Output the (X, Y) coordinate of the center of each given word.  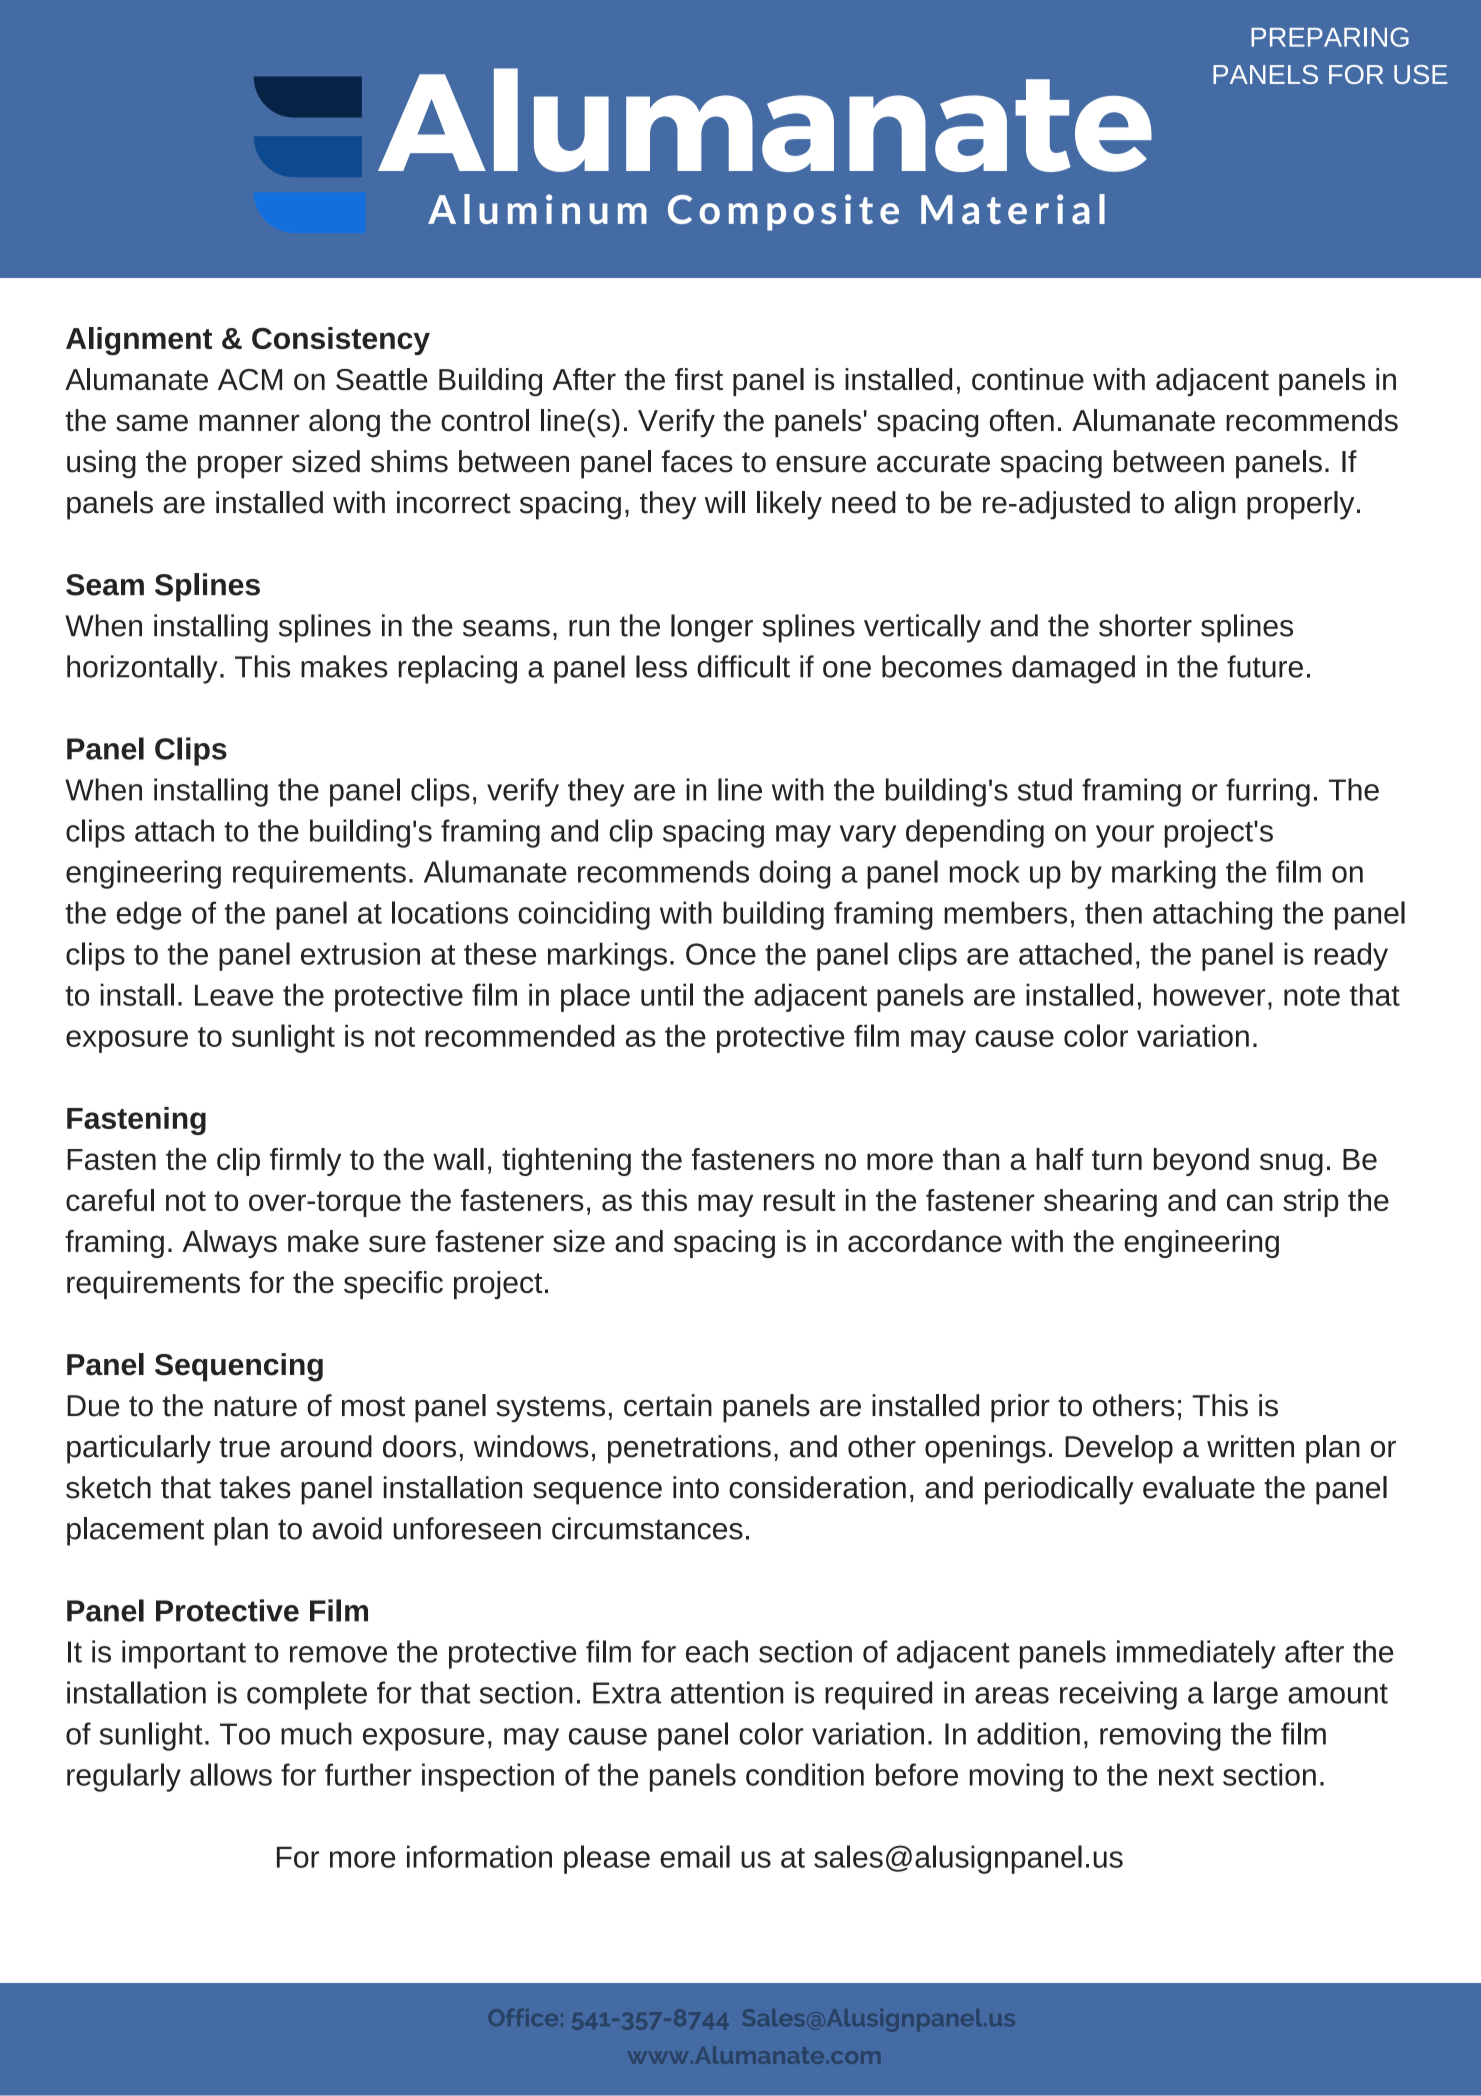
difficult (743, 666)
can (1250, 1202)
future (1265, 666)
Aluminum (537, 209)
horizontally (142, 669)
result (800, 1200)
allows (231, 1774)
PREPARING (1330, 37)
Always (229, 1244)
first (699, 379)
